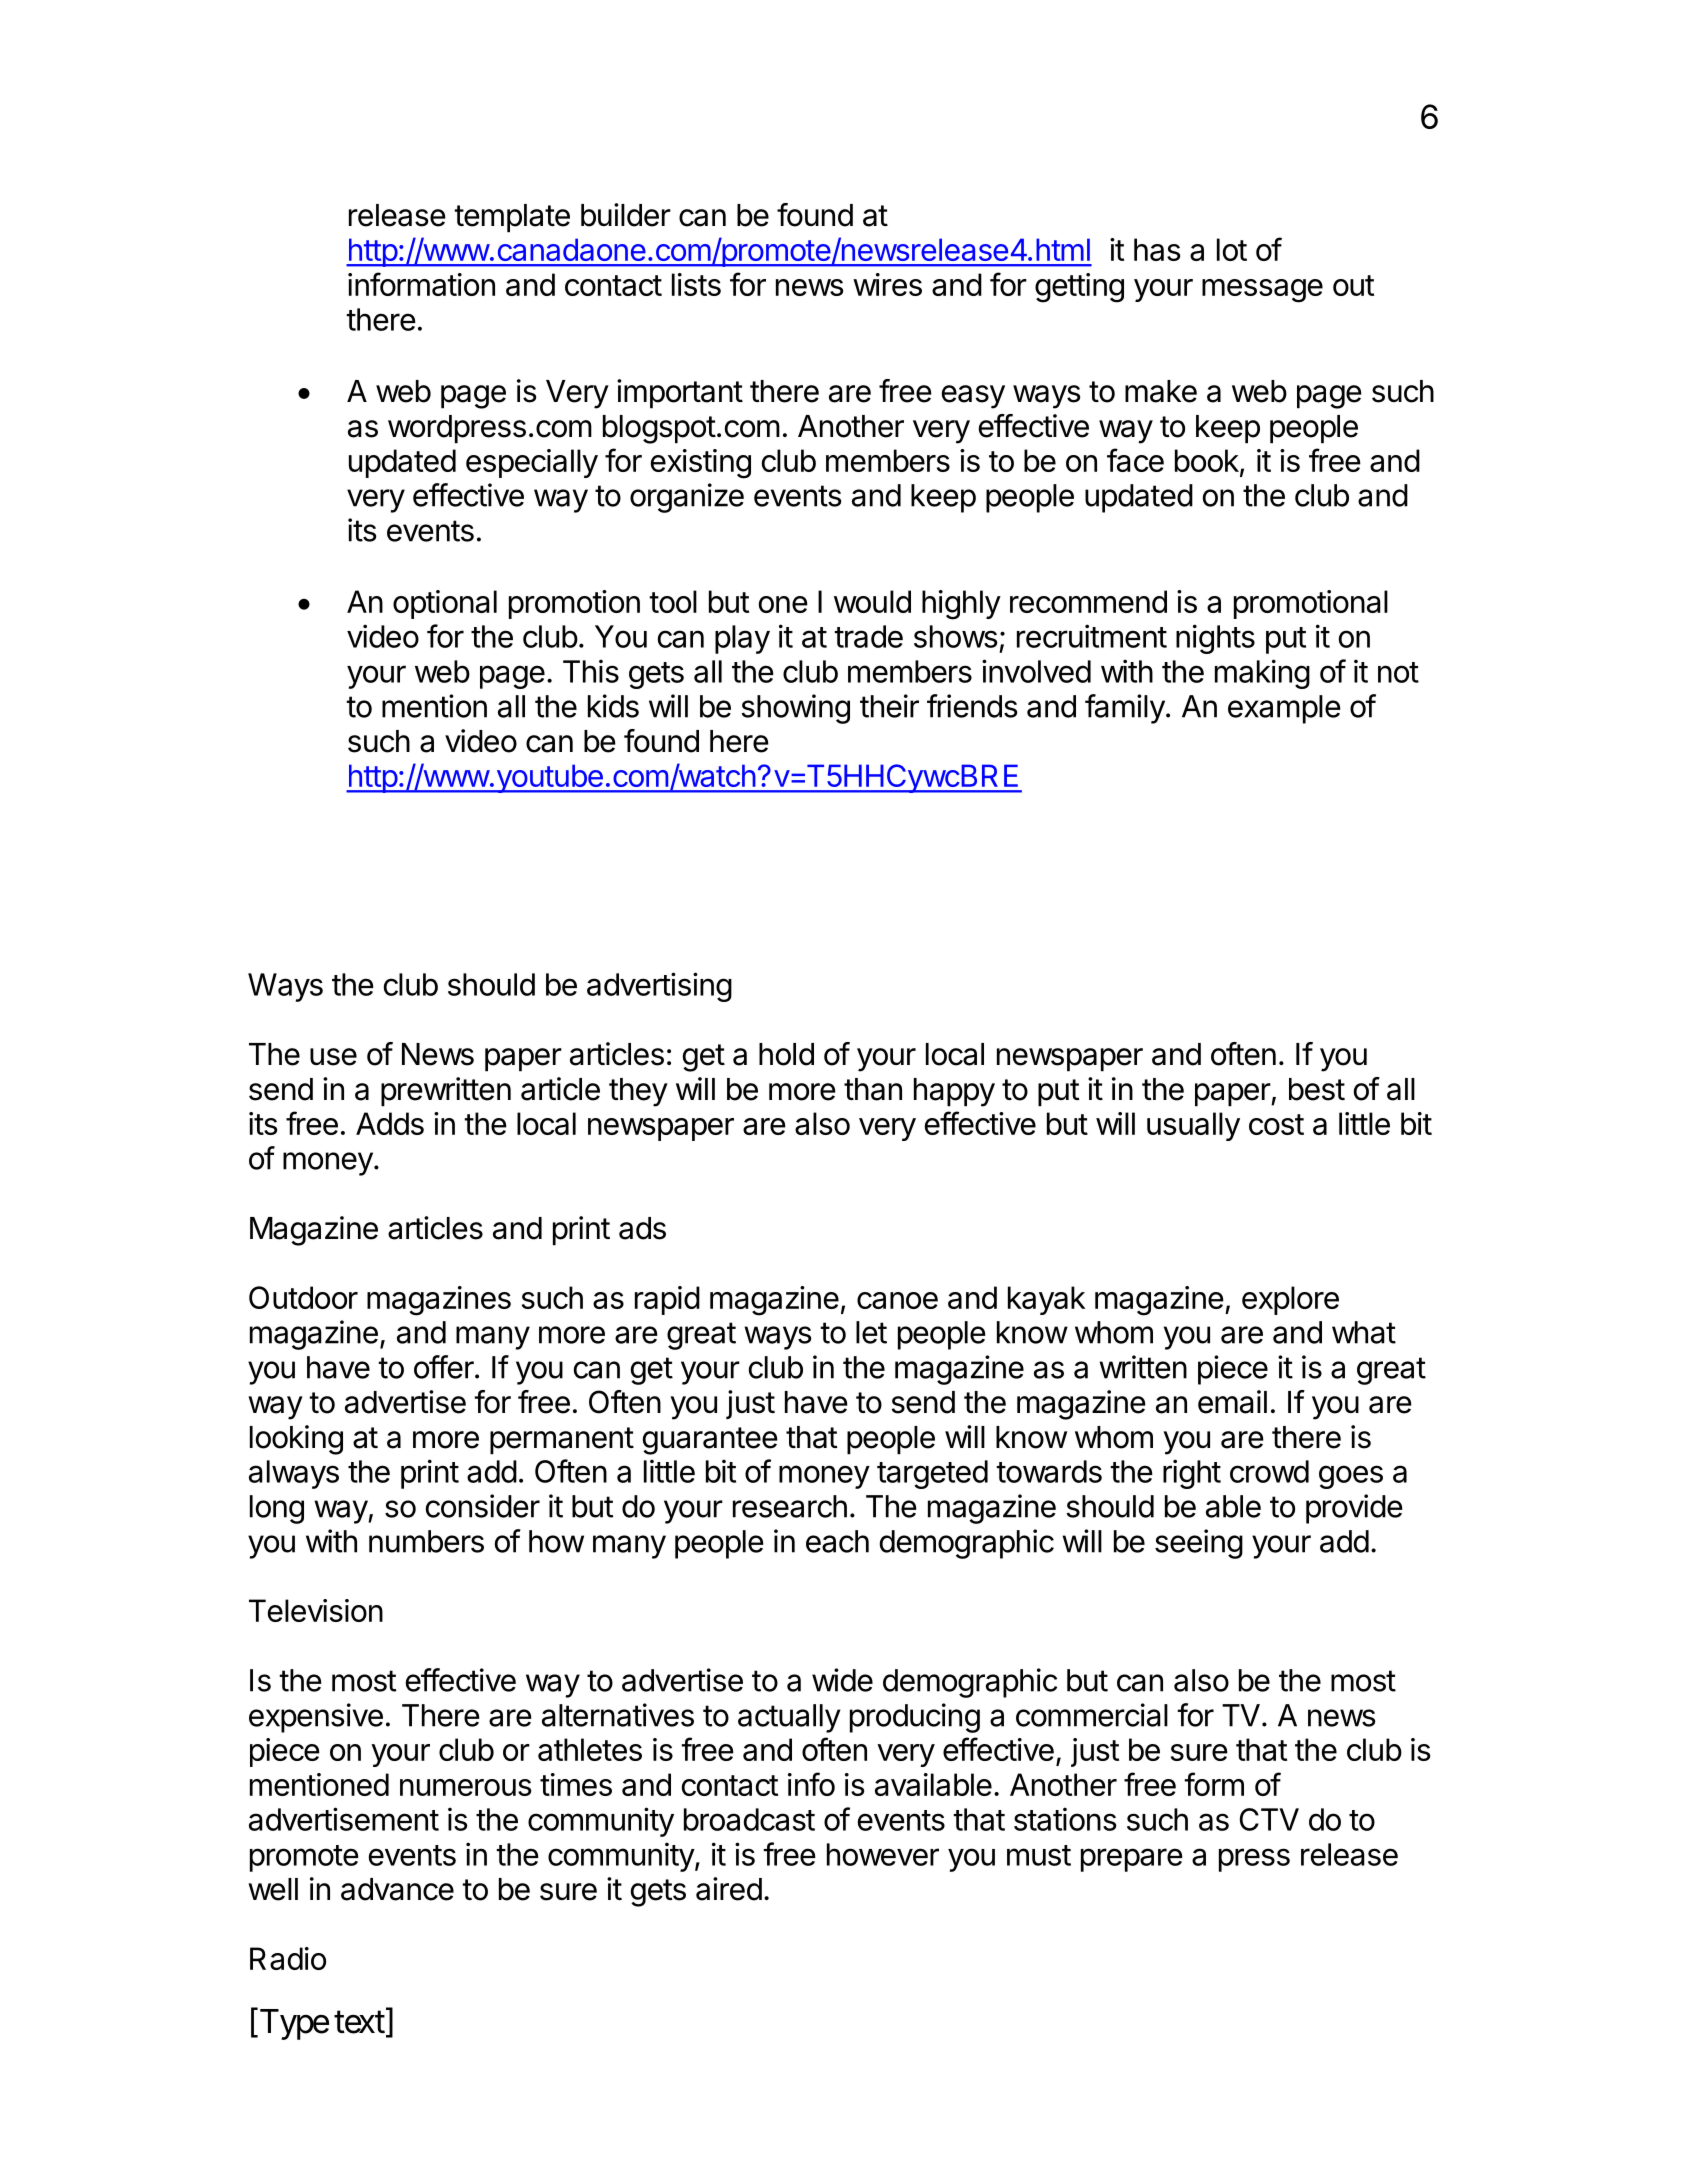 Image resolution: width=1683 pixels, height=2178 pixels. I want to click on prepare, so click(1132, 1860).
